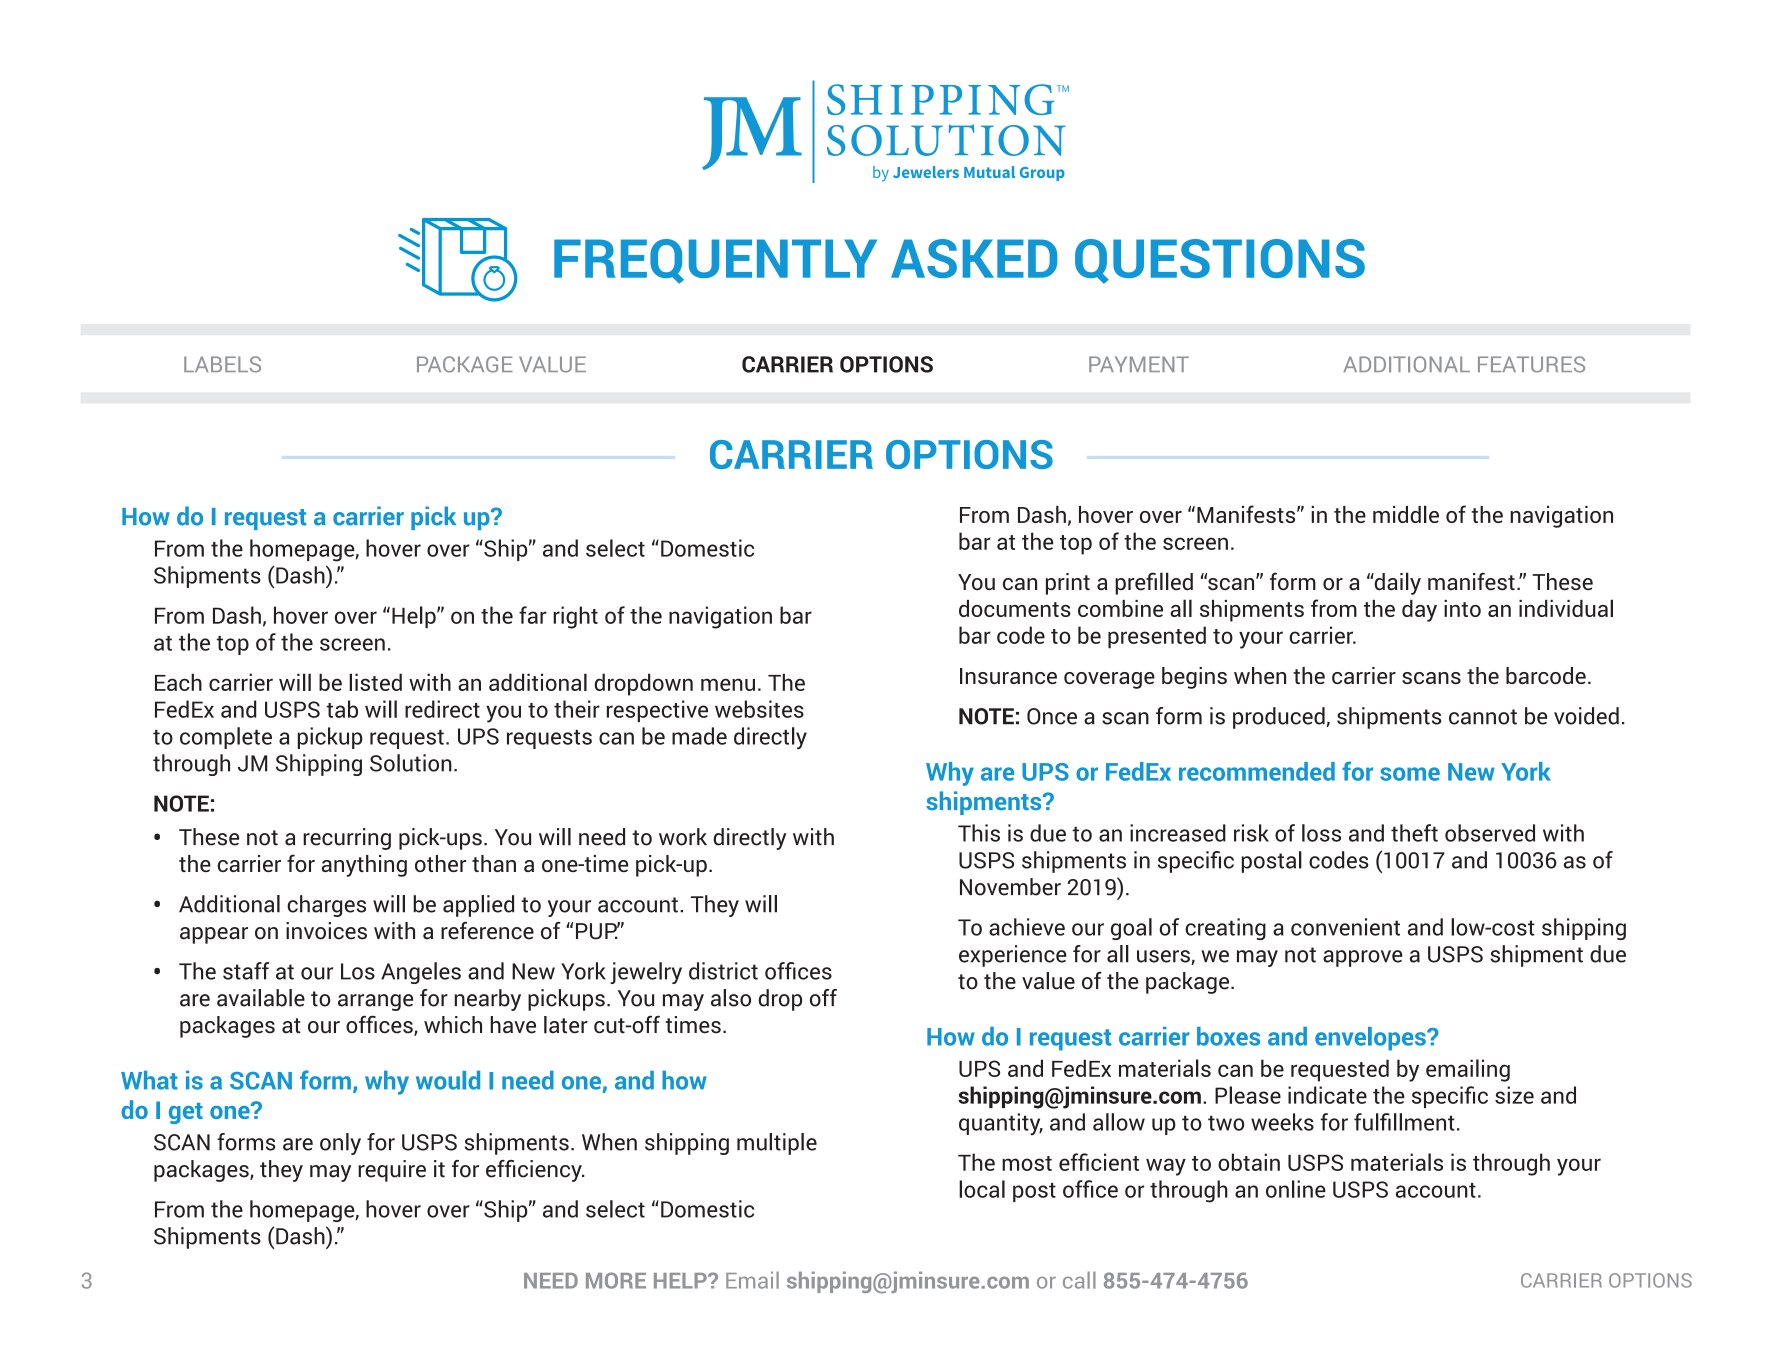 This screenshot has height=1369, width=1771. Describe the element at coordinates (982, 1189) in the screenshot. I see `local` at that location.
